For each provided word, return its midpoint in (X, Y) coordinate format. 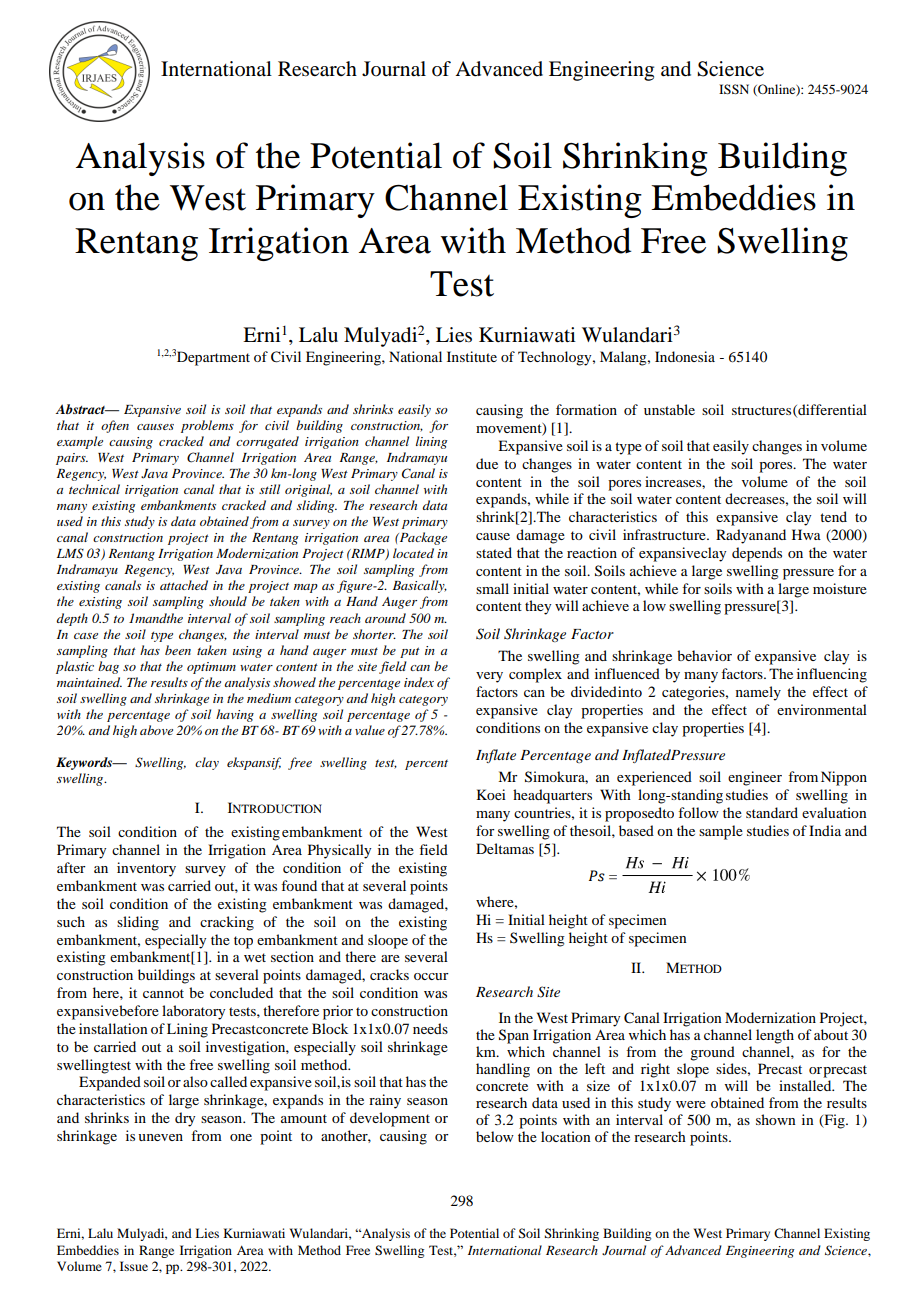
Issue (134, 1266)
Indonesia (685, 356)
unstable (669, 409)
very (489, 677)
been (178, 650)
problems (207, 426)
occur (431, 976)
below (495, 1136)
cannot (163, 993)
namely (758, 693)
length (775, 1036)
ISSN (734, 89)
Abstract (82, 409)
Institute (472, 356)
